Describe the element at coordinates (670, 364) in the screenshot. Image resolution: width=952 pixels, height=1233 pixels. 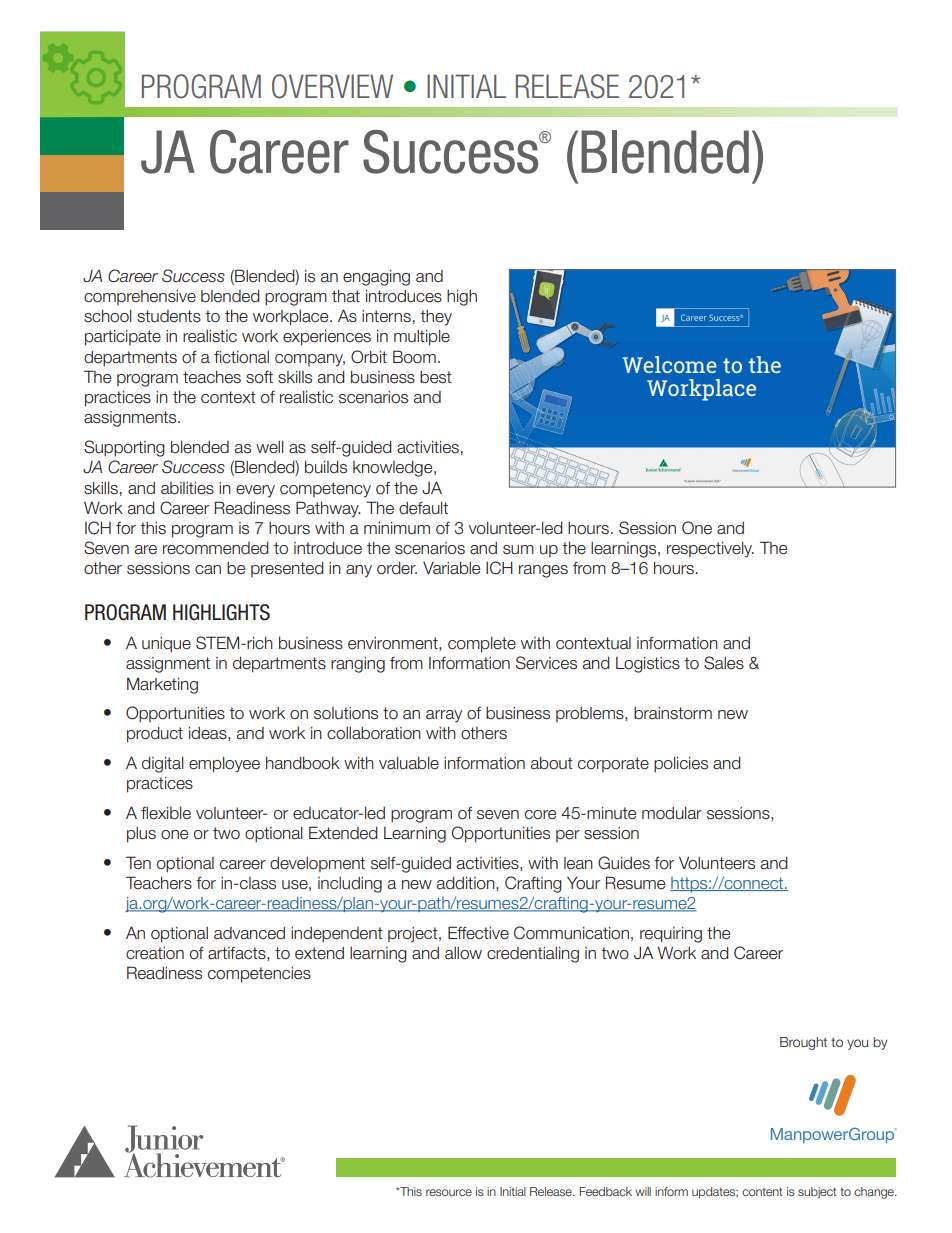
I see `Welcome` at that location.
